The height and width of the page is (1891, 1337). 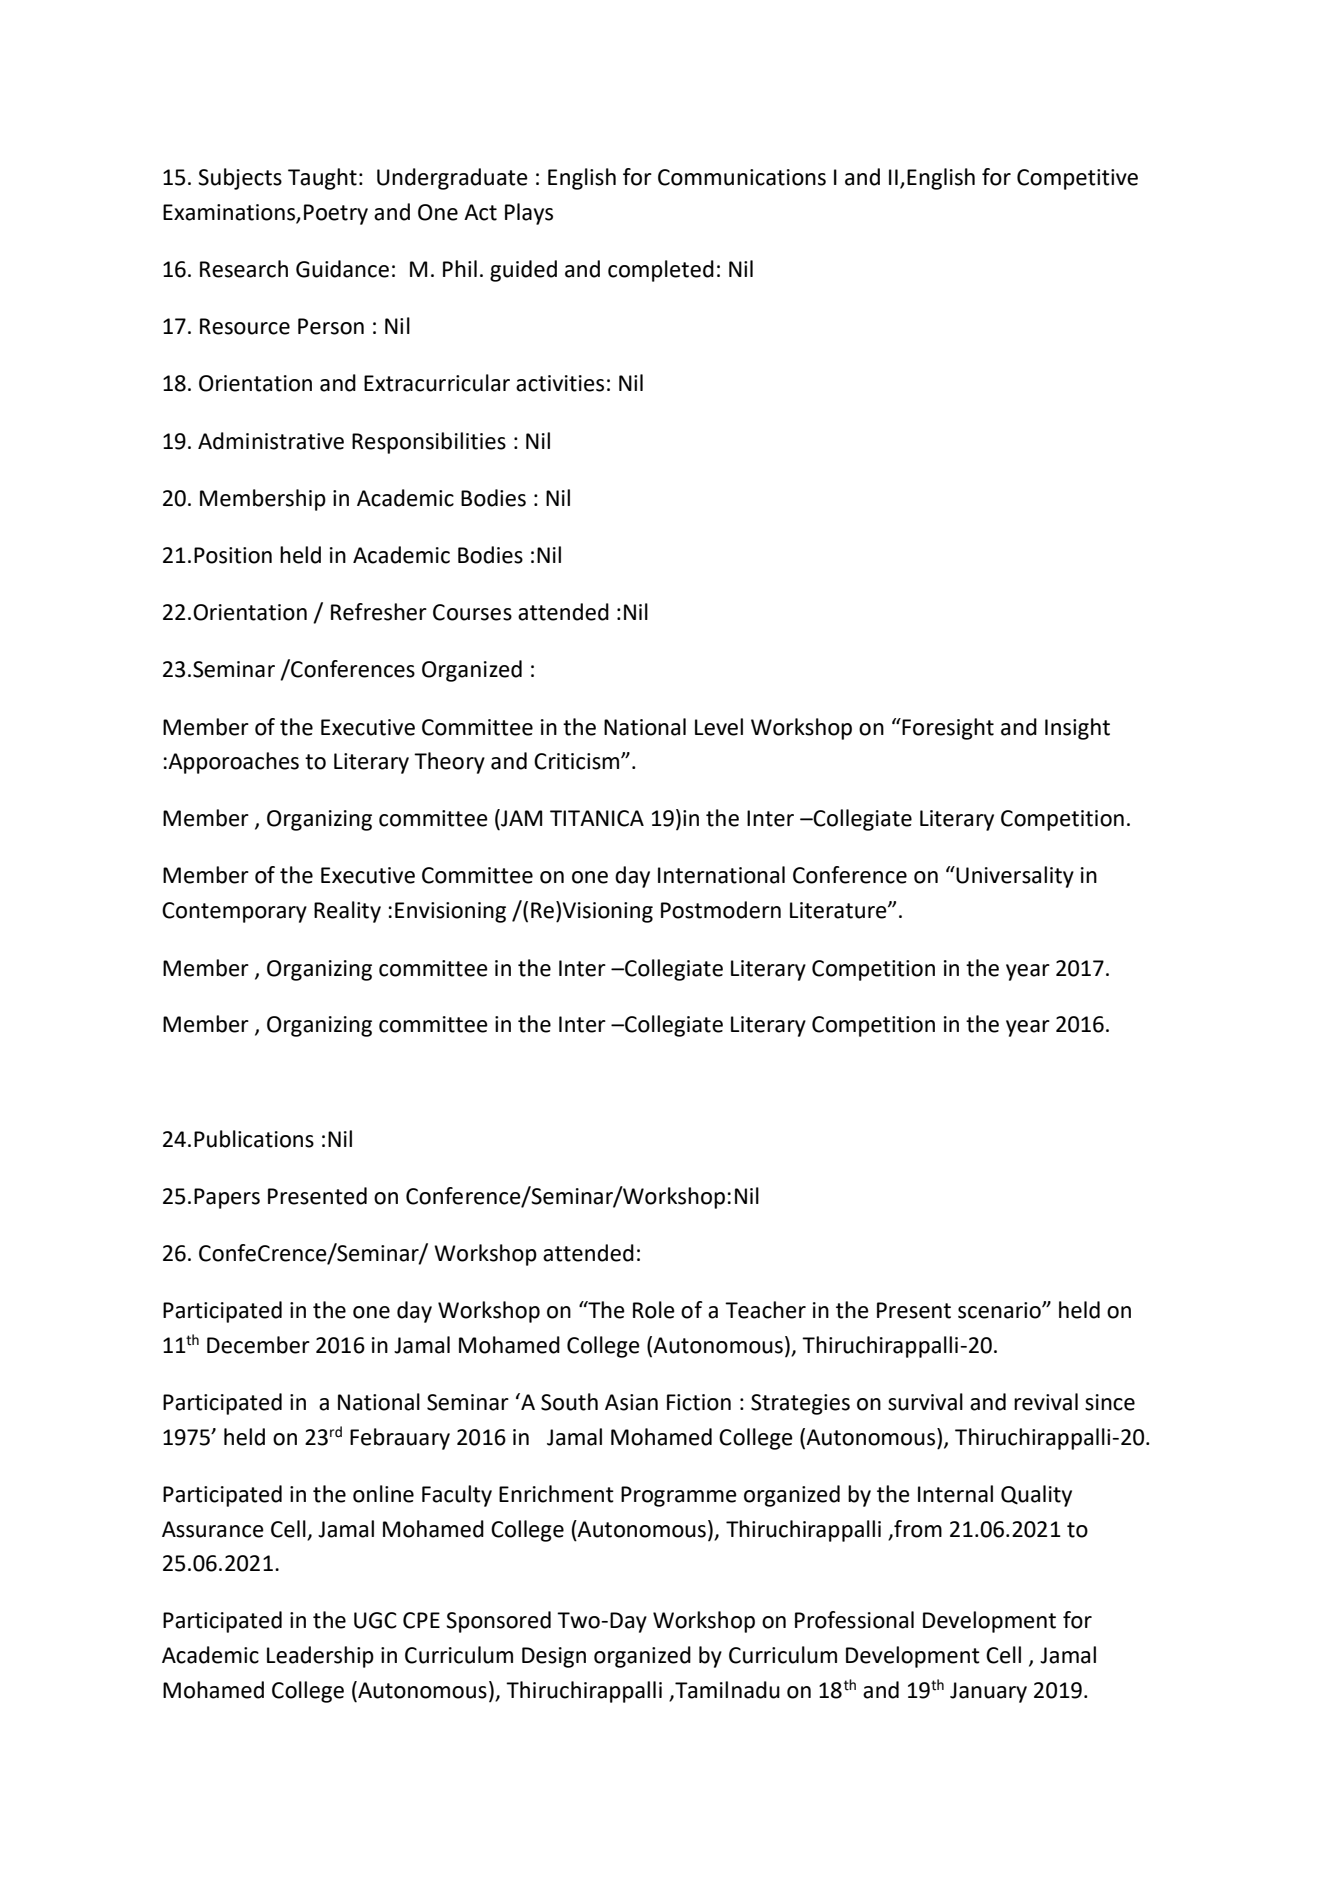 What do you see at coordinates (1015, 877) in the page?
I see `Universality` at bounding box center [1015, 877].
